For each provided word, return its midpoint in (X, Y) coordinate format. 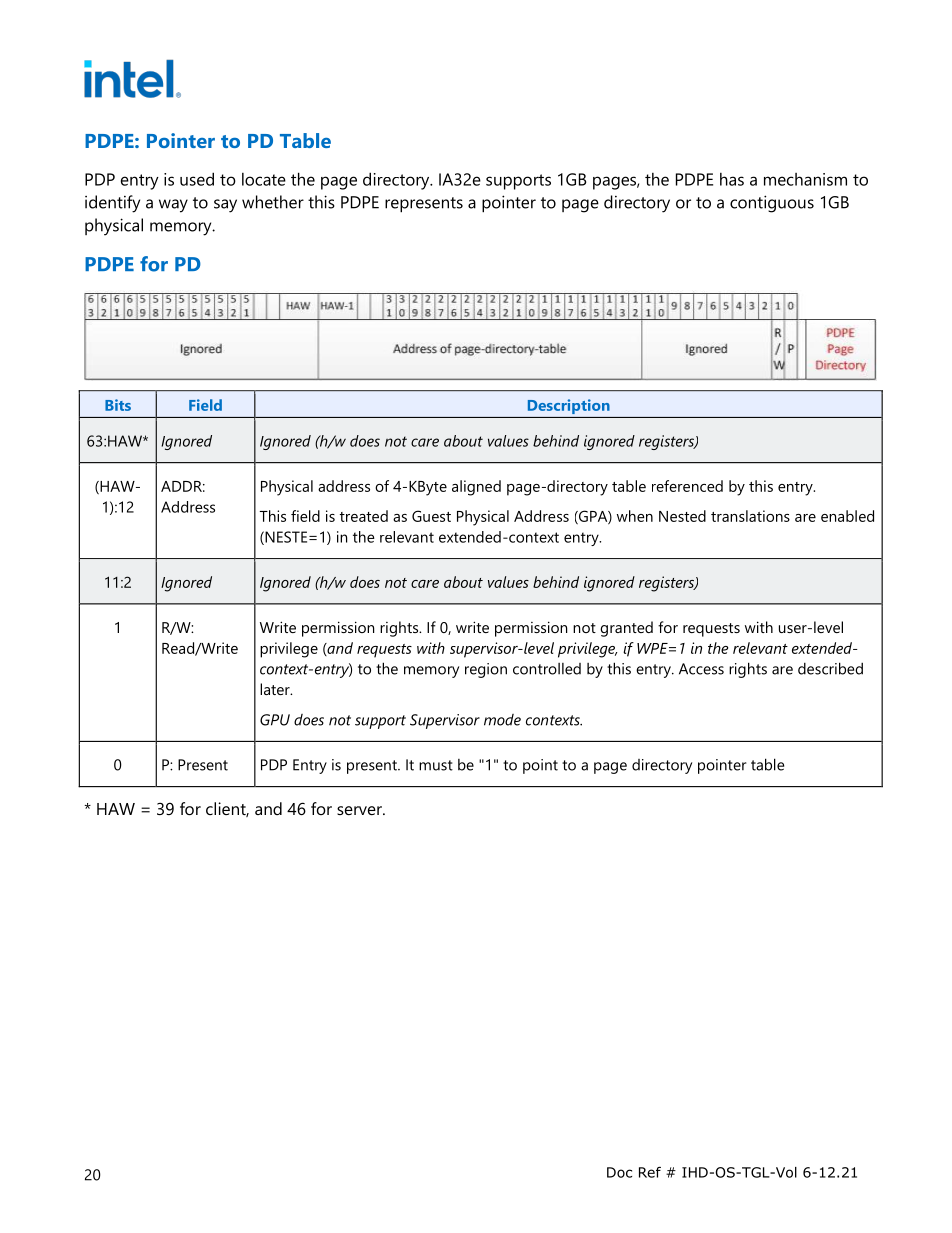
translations (750, 516)
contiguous (772, 204)
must (436, 765)
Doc (619, 1172)
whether (273, 202)
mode (502, 720)
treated (364, 516)
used (197, 179)
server (360, 810)
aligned (476, 488)
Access (701, 669)
